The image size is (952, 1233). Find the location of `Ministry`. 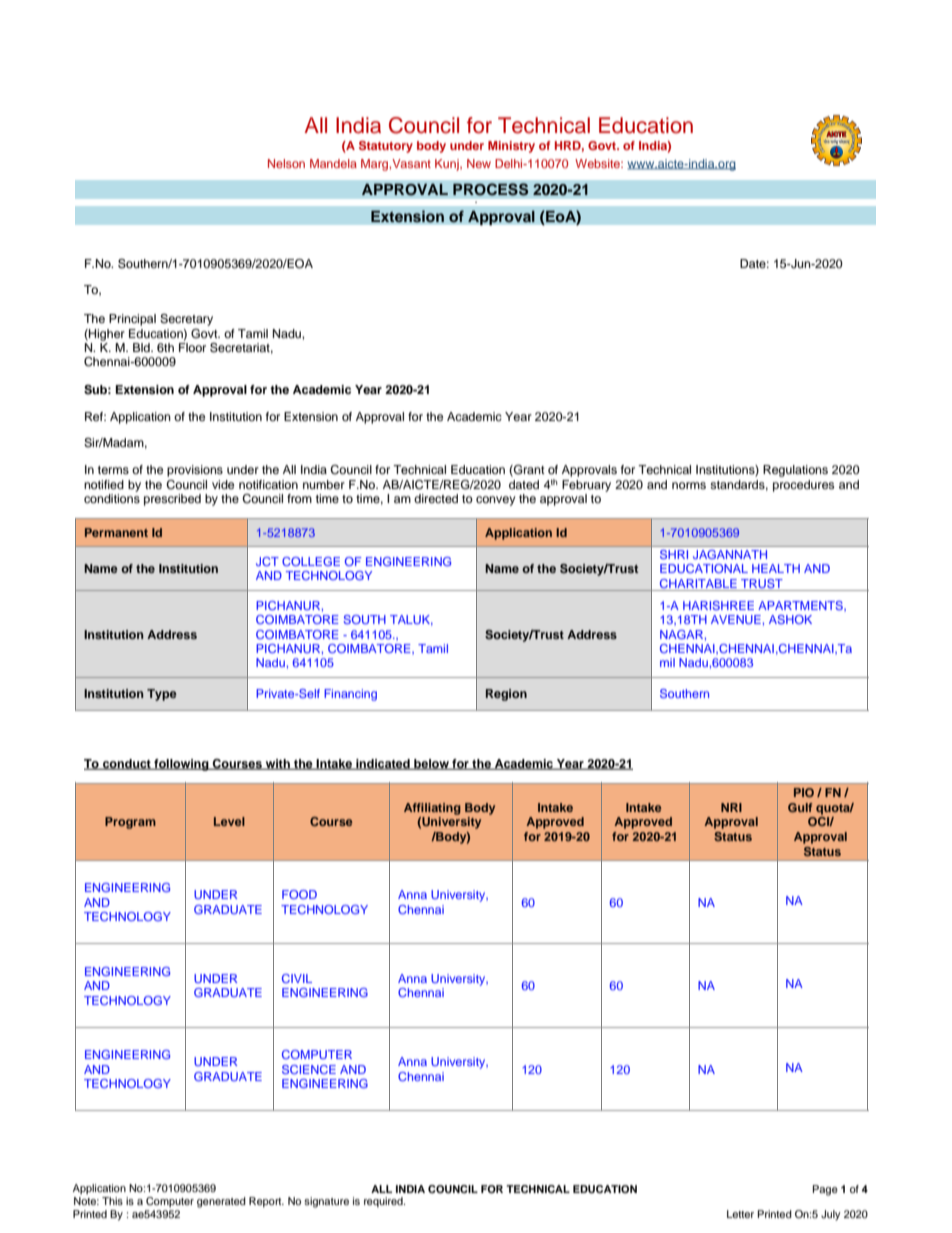

Ministry is located at coordinates (511, 147).
